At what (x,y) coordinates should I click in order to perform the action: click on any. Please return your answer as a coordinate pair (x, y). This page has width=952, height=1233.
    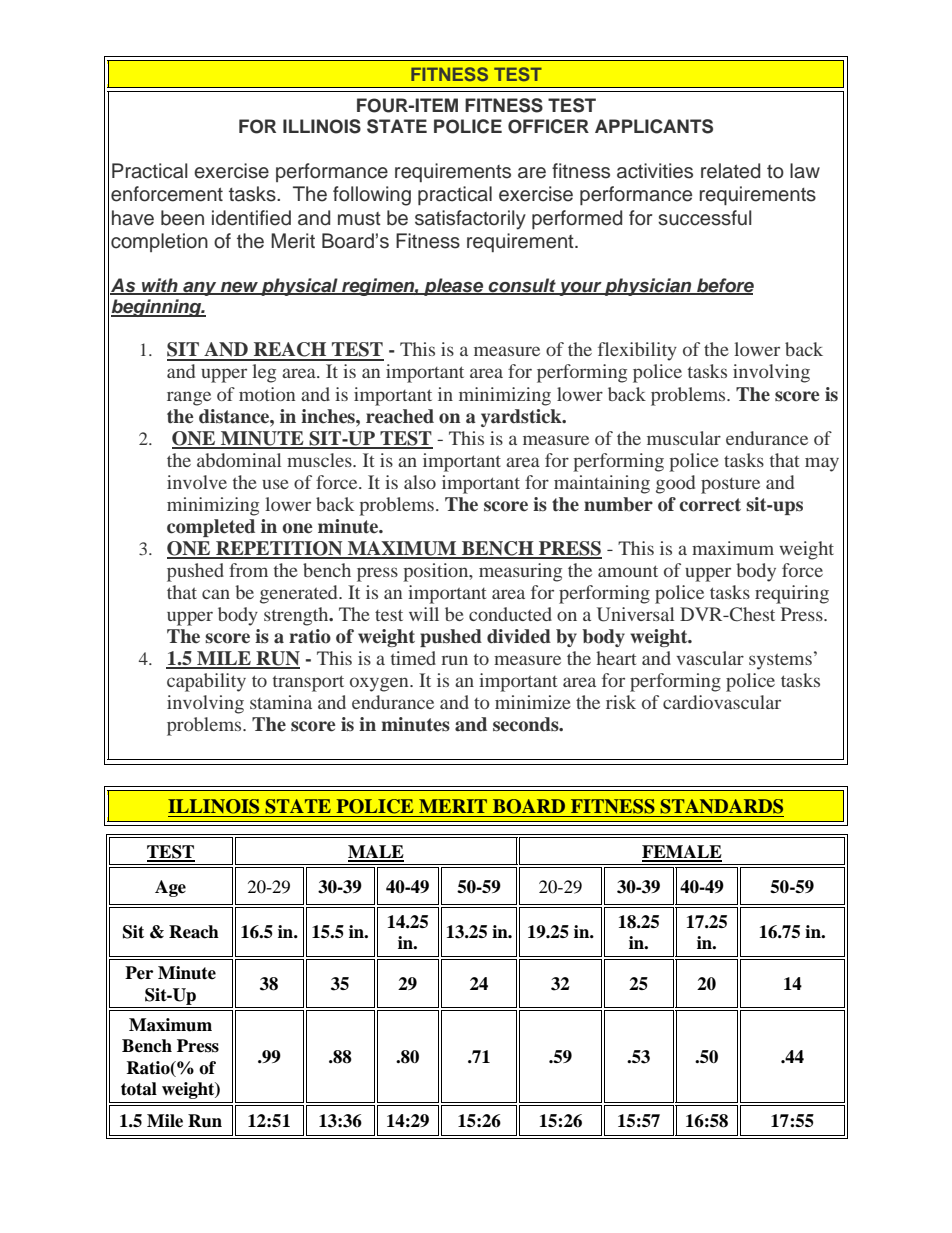
    Looking at the image, I should click on (200, 289).
